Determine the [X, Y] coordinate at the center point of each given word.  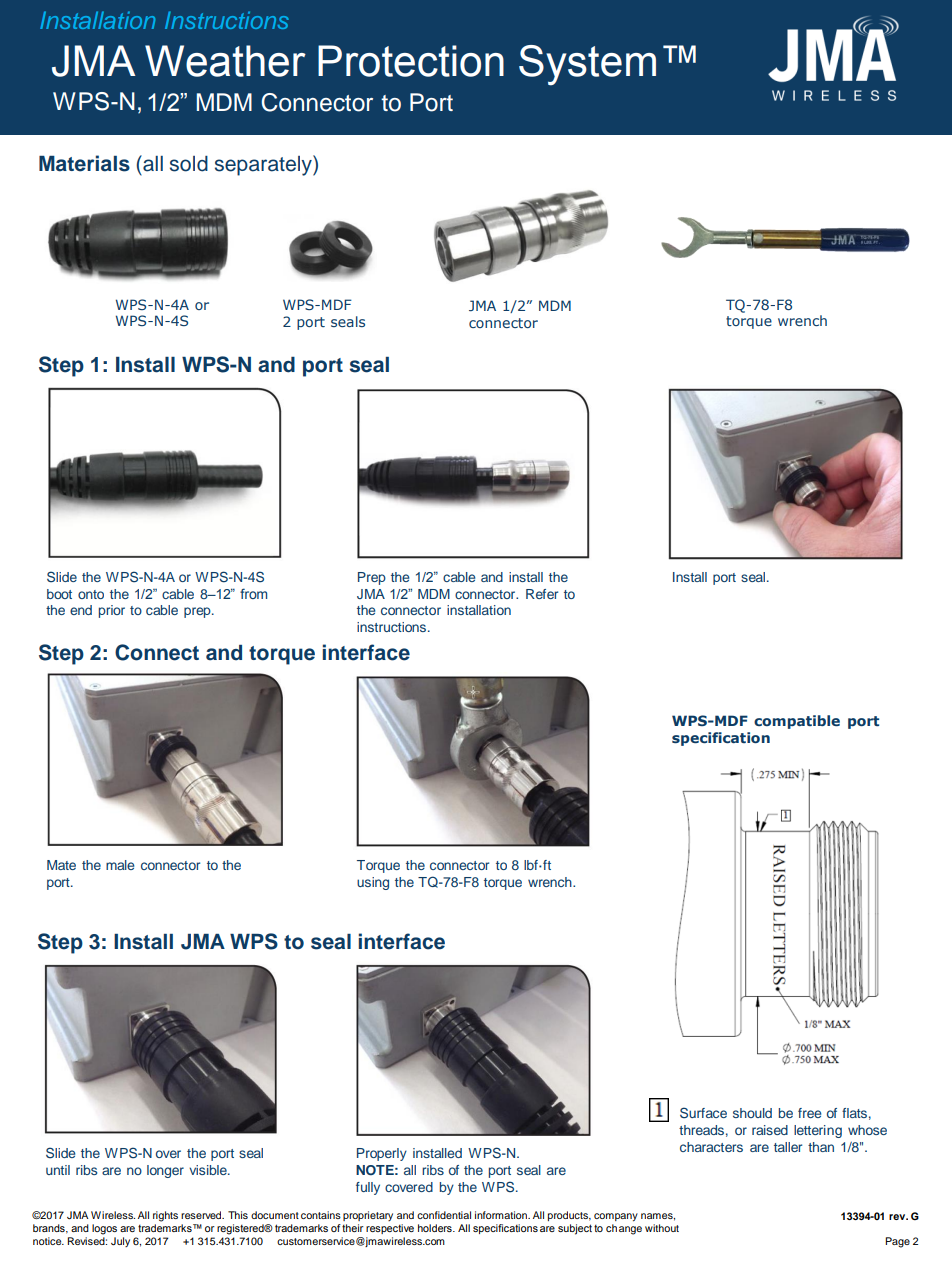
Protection [411, 61]
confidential [444, 1215]
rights [165, 1216]
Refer [542, 594]
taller [788, 1147]
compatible [797, 722]
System [587, 65]
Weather [225, 61]
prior [112, 611]
